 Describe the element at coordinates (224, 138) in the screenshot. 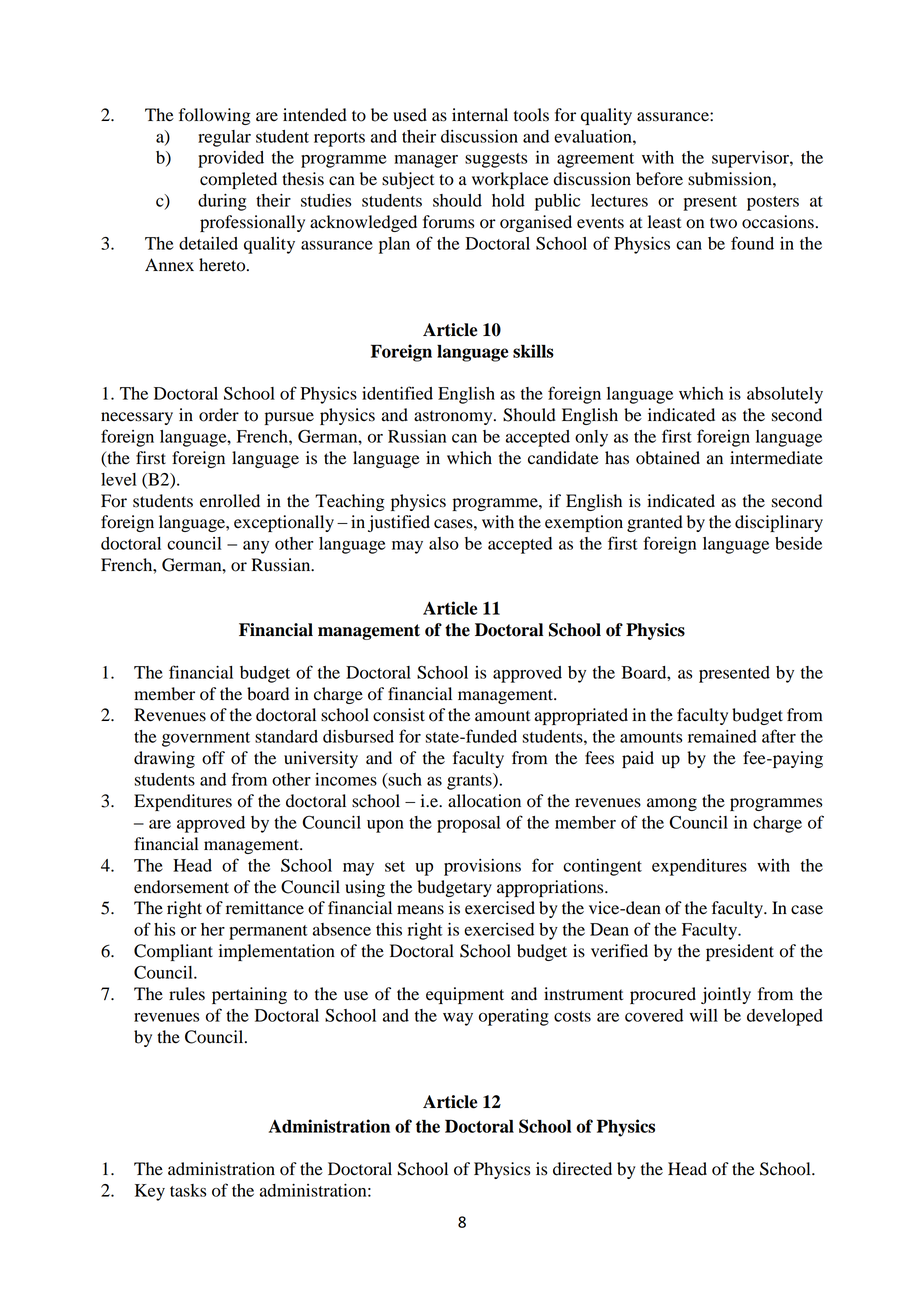

I see `regular` at that location.
